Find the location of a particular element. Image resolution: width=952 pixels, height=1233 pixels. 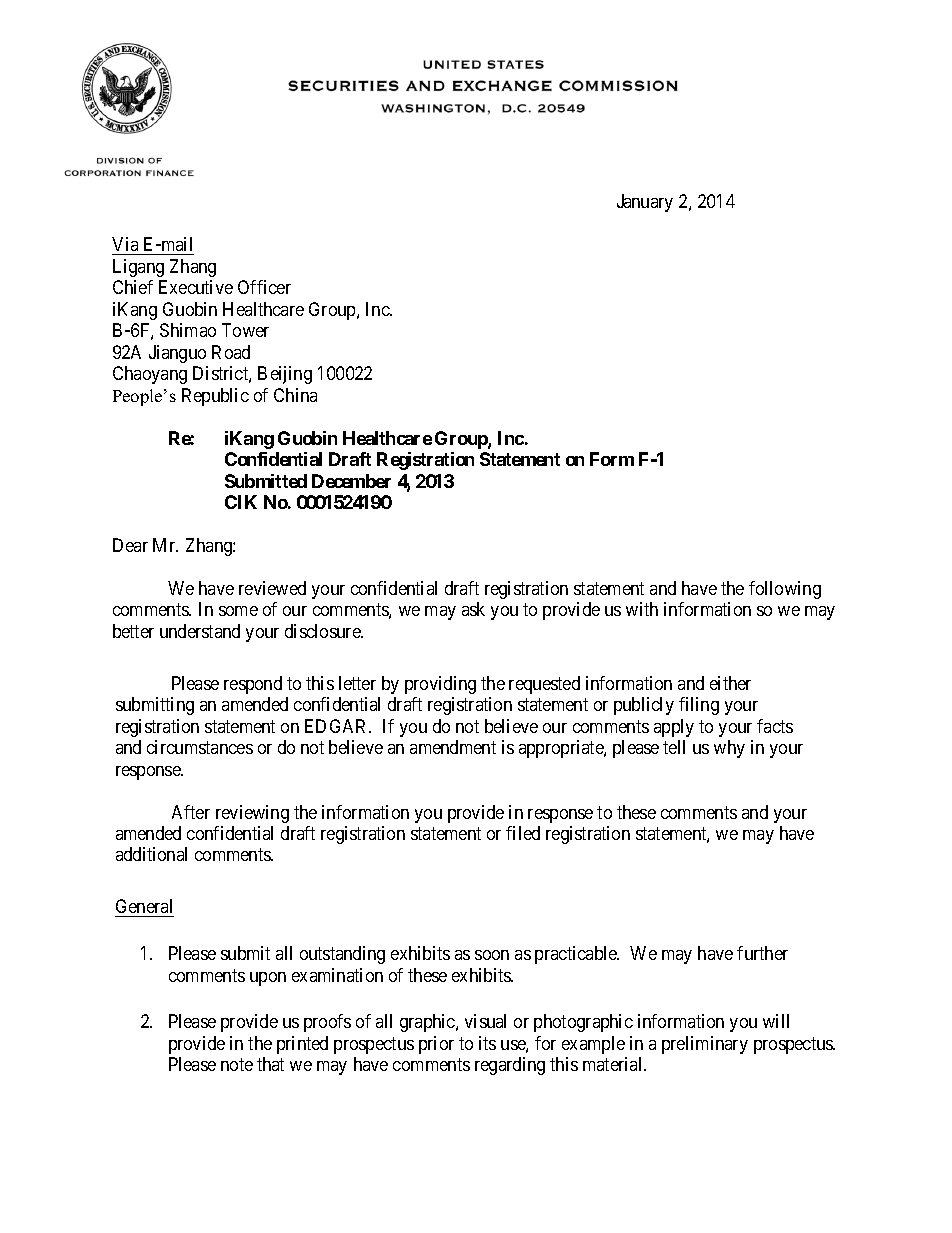

with is located at coordinates (642, 609).
